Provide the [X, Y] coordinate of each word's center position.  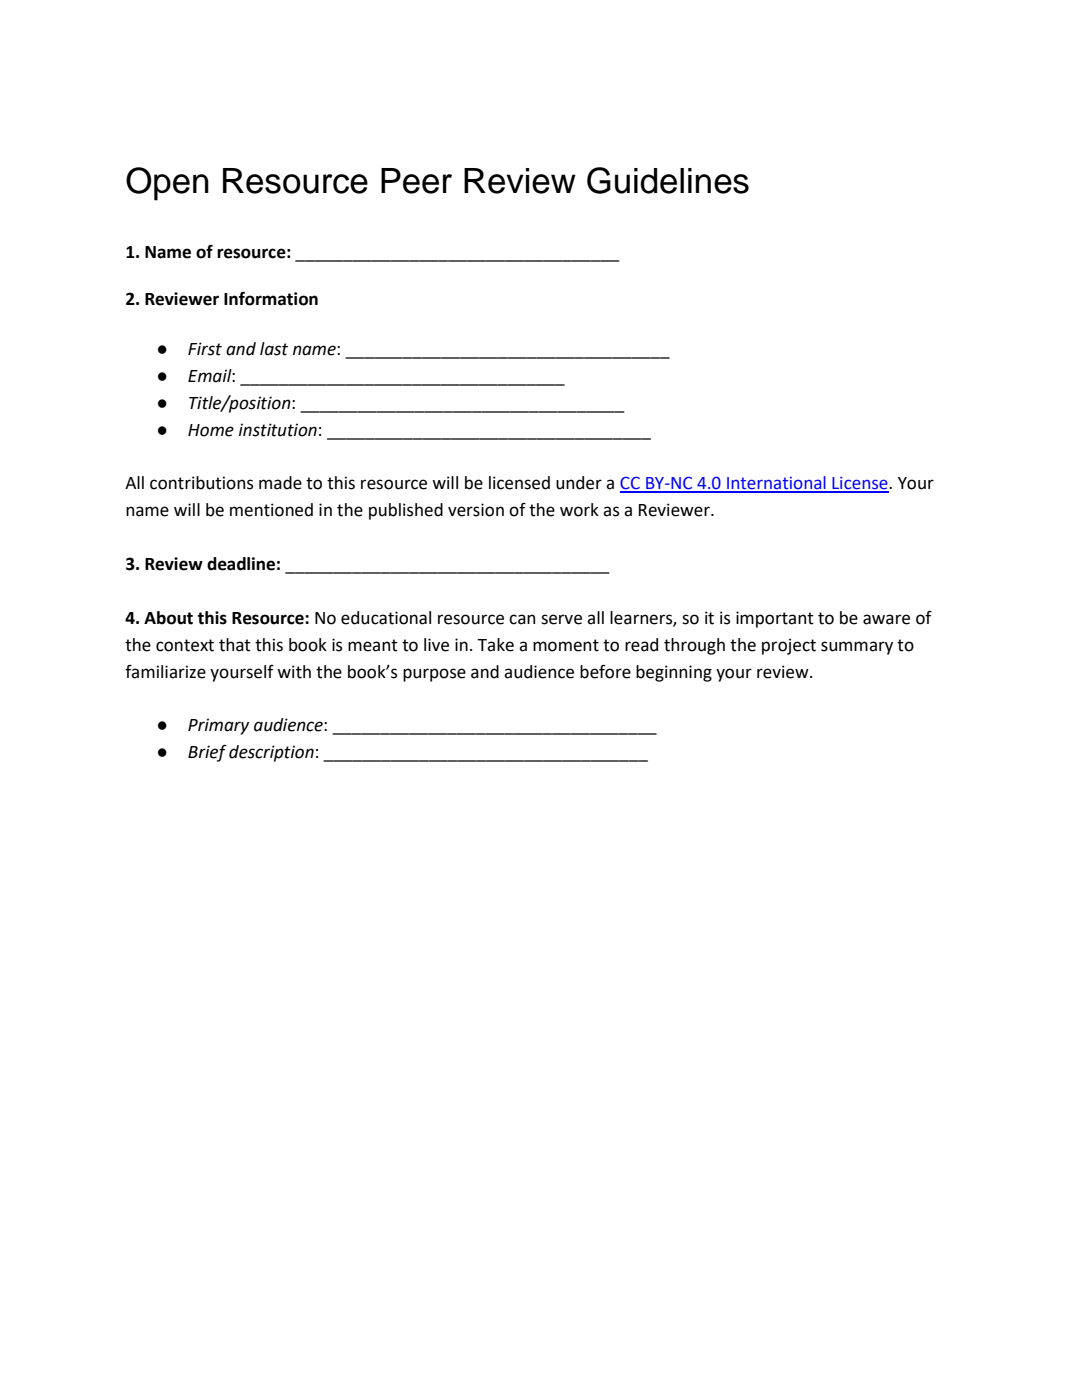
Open [167, 184]
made [280, 483]
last [274, 349]
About [168, 618]
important [775, 619]
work [579, 510]
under [579, 483]
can [522, 619]
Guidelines [668, 180]
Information [271, 299]
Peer [416, 181]
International [776, 484]
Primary [218, 726]
